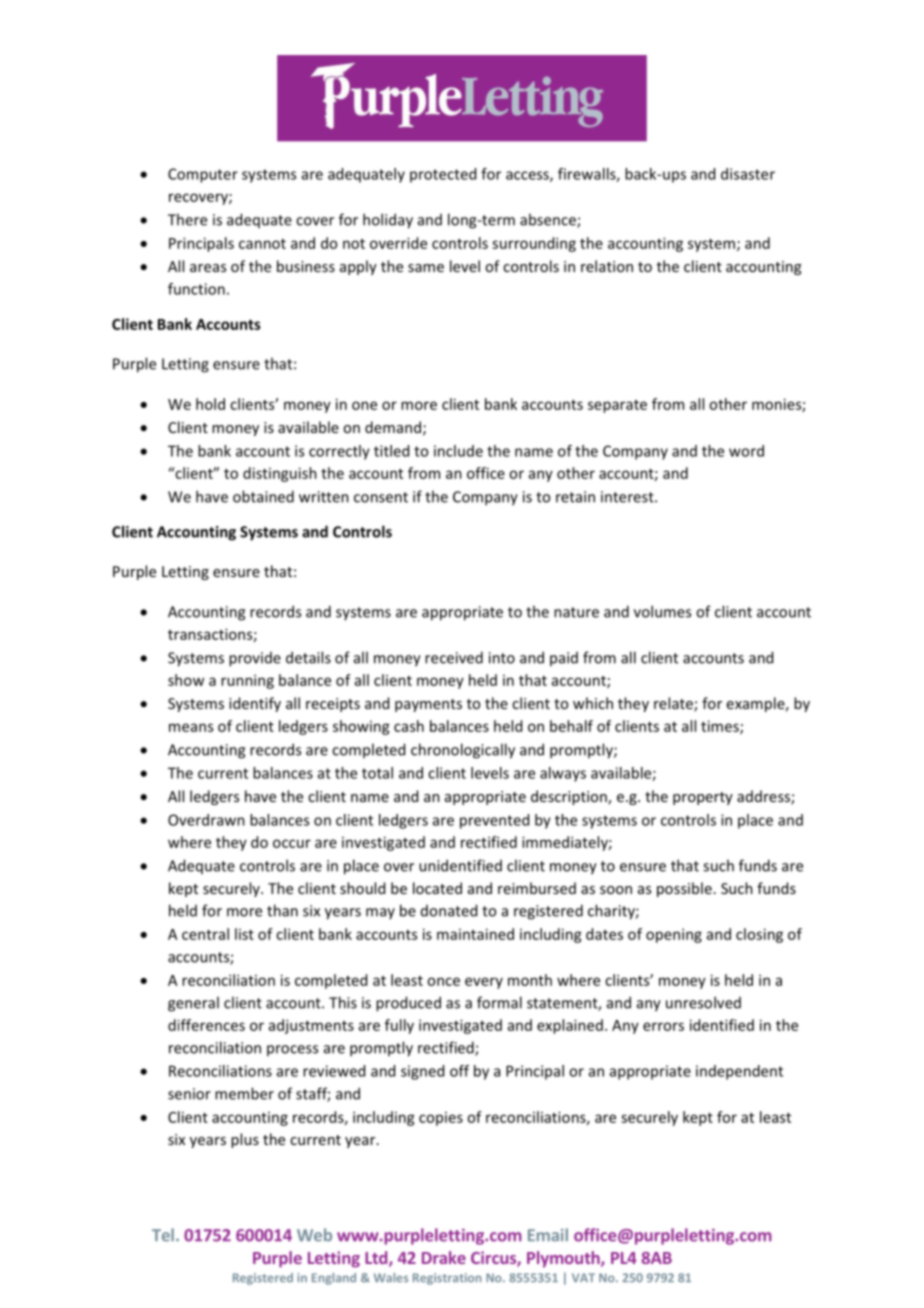 This page has height=1308, width=924. I want to click on Web, so click(314, 1235).
